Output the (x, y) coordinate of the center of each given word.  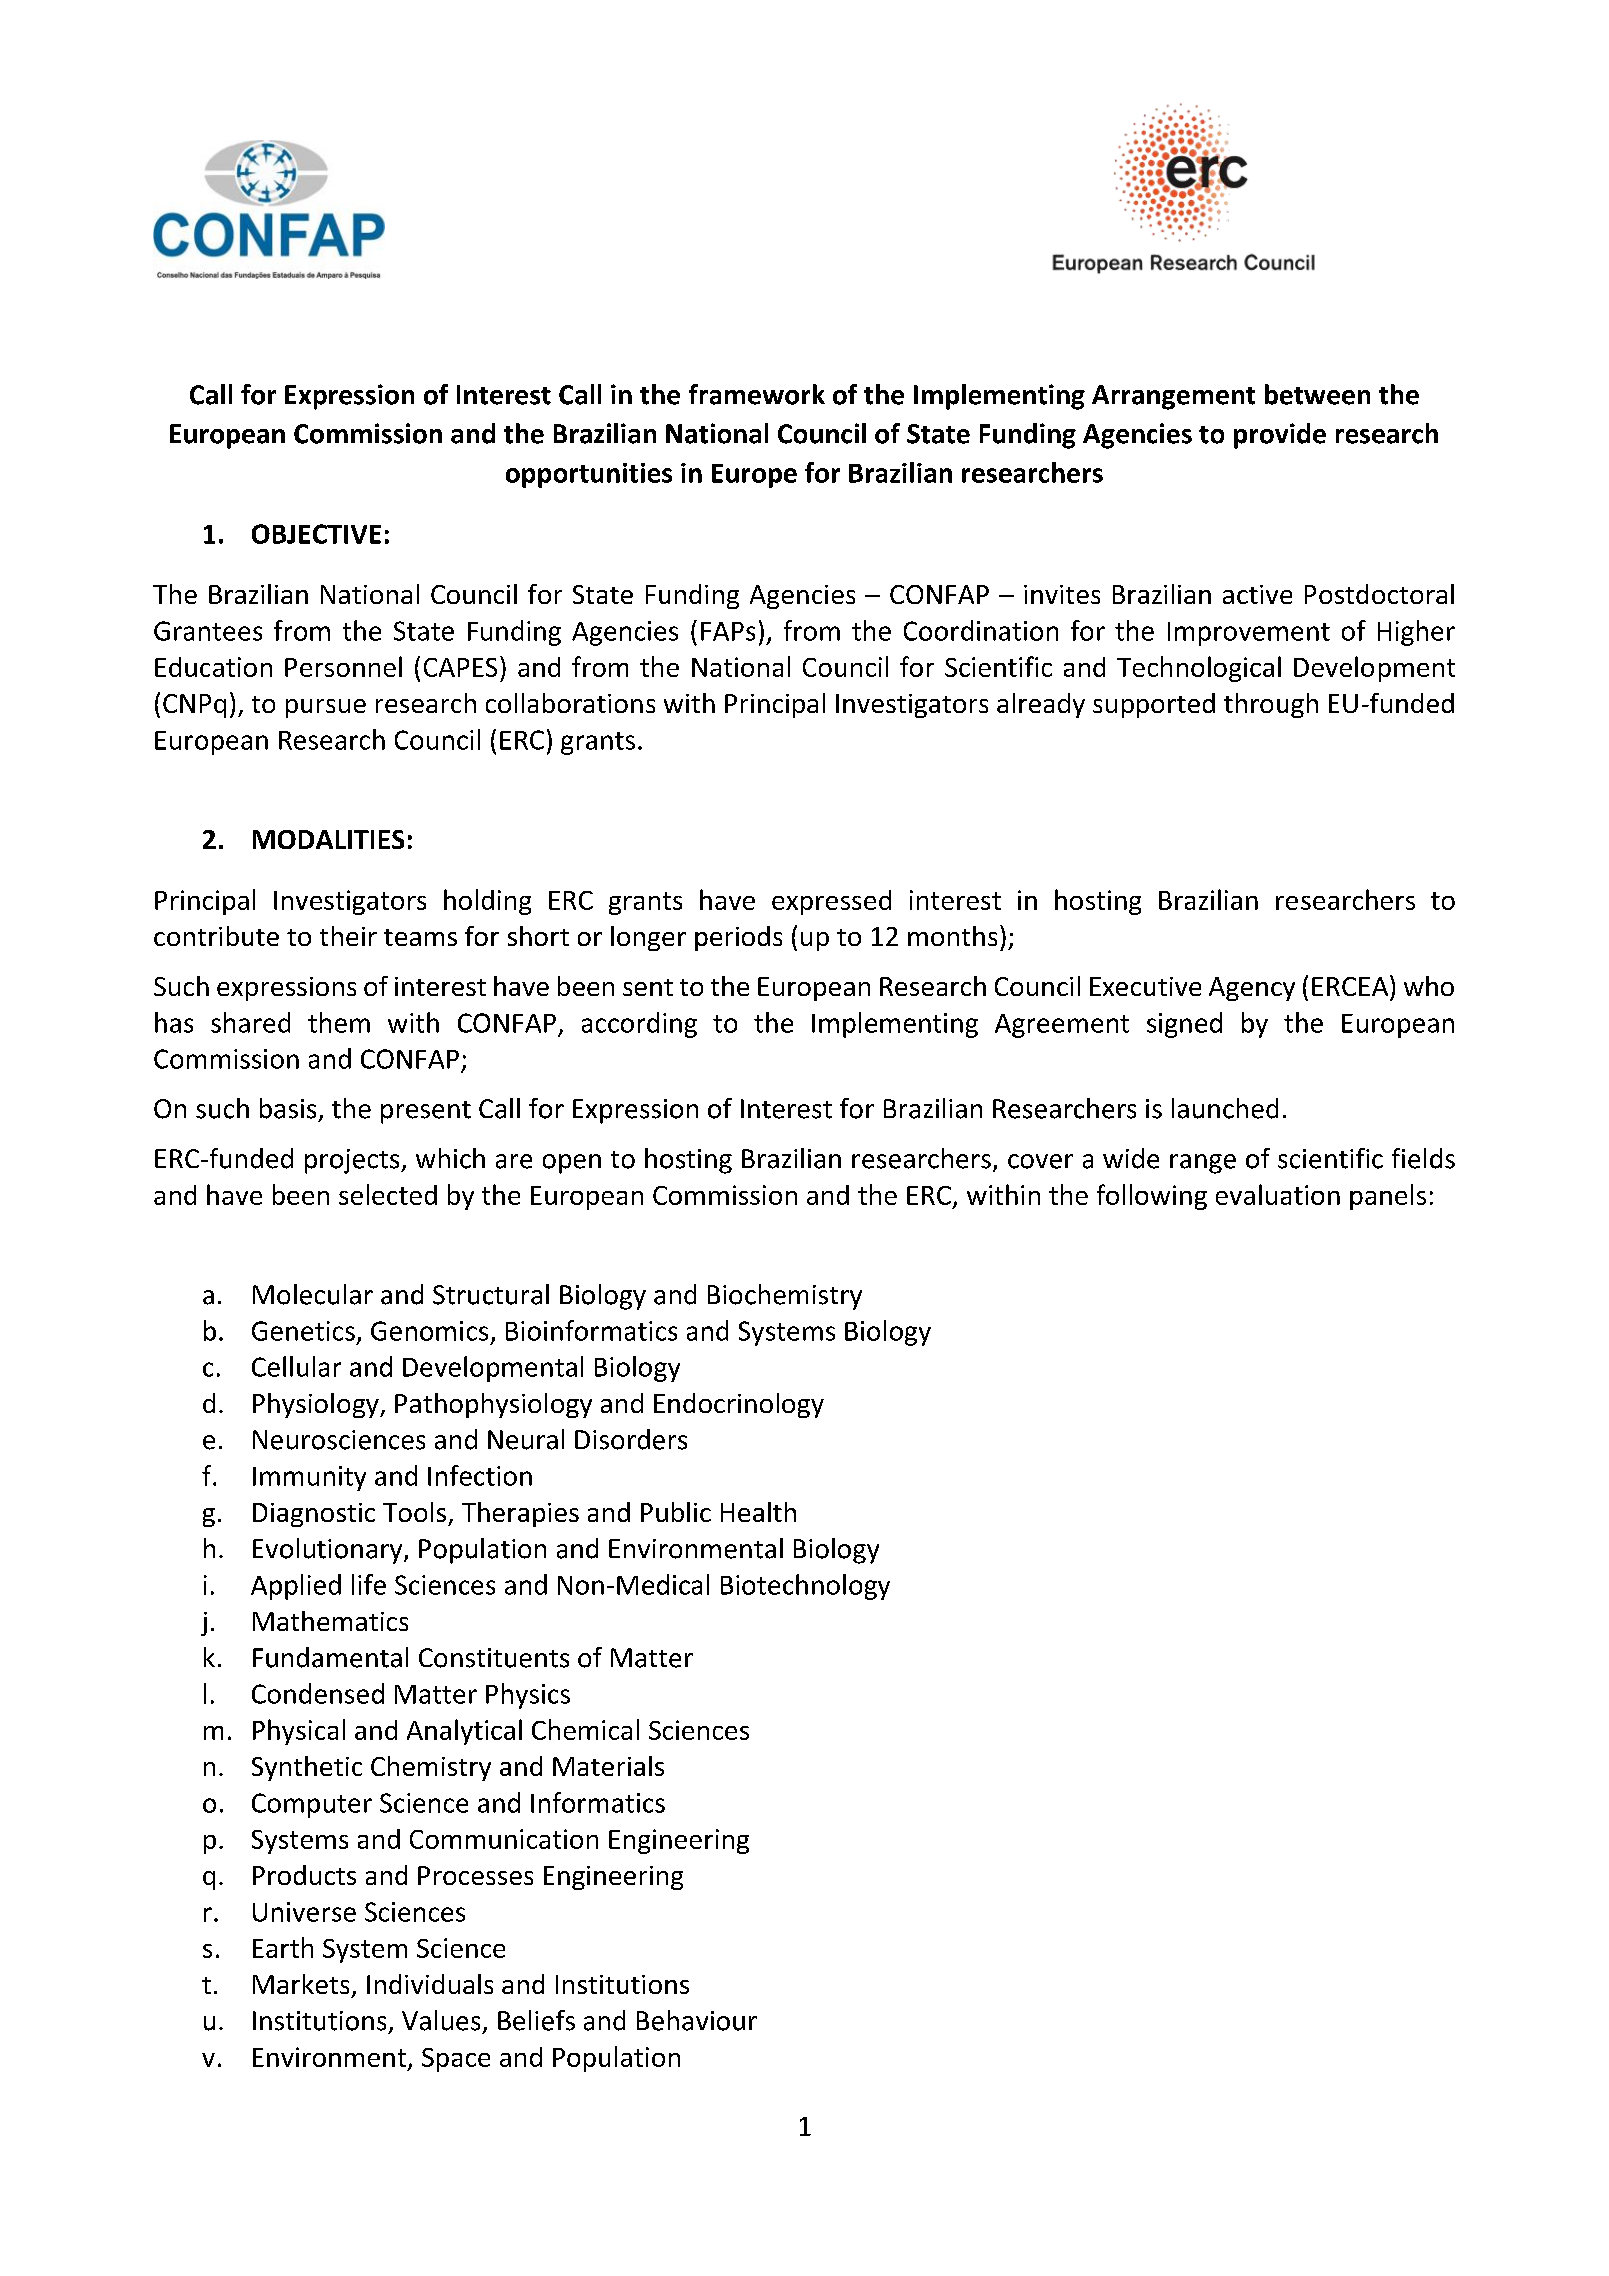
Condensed (318, 1693)
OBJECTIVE (316, 534)
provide (1280, 436)
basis (288, 1108)
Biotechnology (805, 1587)
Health (758, 1512)
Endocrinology (739, 1405)
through (1271, 705)
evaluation (1278, 1194)
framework (757, 394)
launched (1225, 1108)
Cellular (296, 1366)
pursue (326, 708)
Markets (301, 1984)
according (639, 1025)
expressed (831, 902)
